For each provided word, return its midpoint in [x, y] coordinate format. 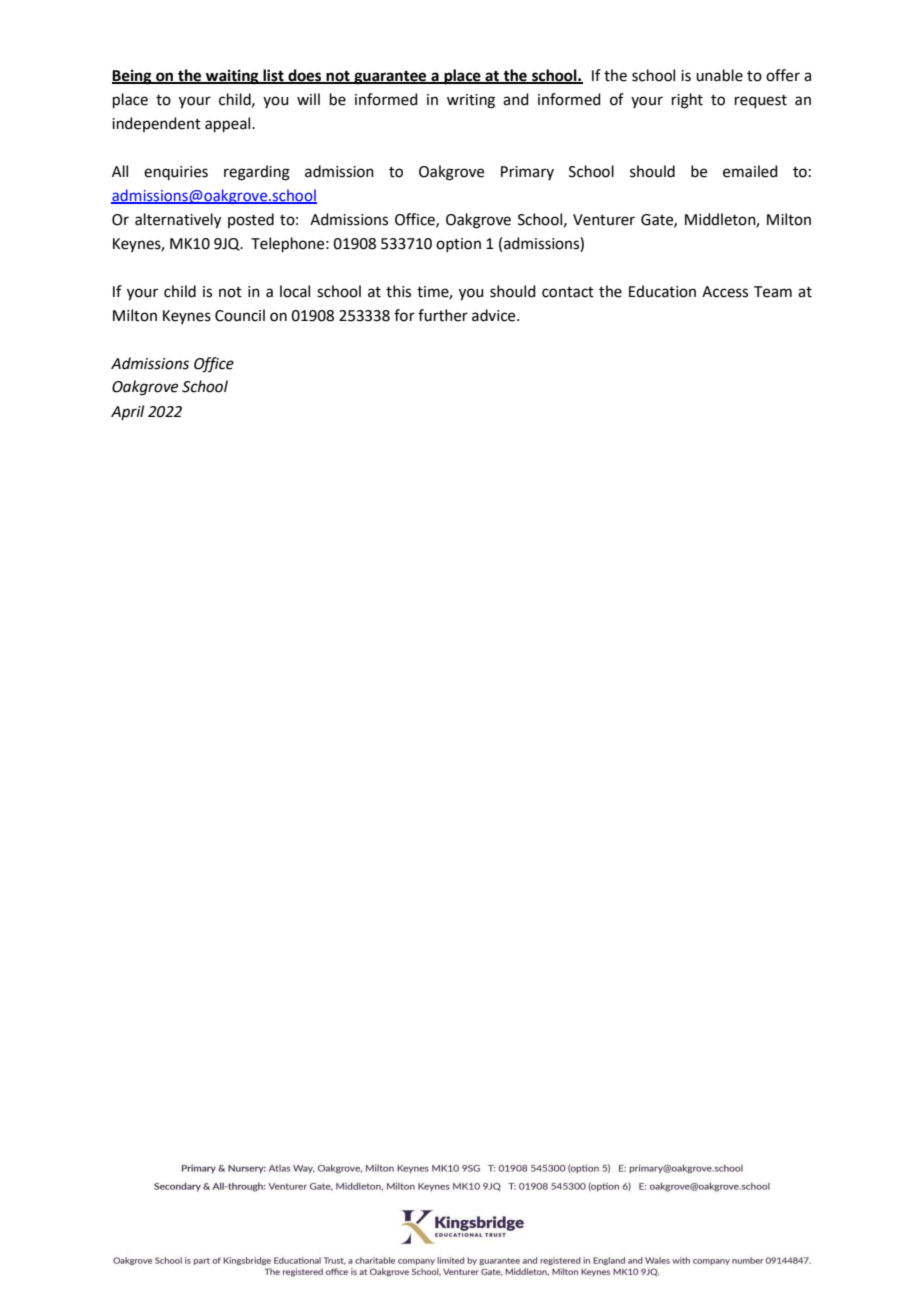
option [458, 245]
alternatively [178, 221]
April [127, 412]
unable [719, 75]
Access [725, 292]
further [443, 315]
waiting [232, 77]
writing [471, 101]
